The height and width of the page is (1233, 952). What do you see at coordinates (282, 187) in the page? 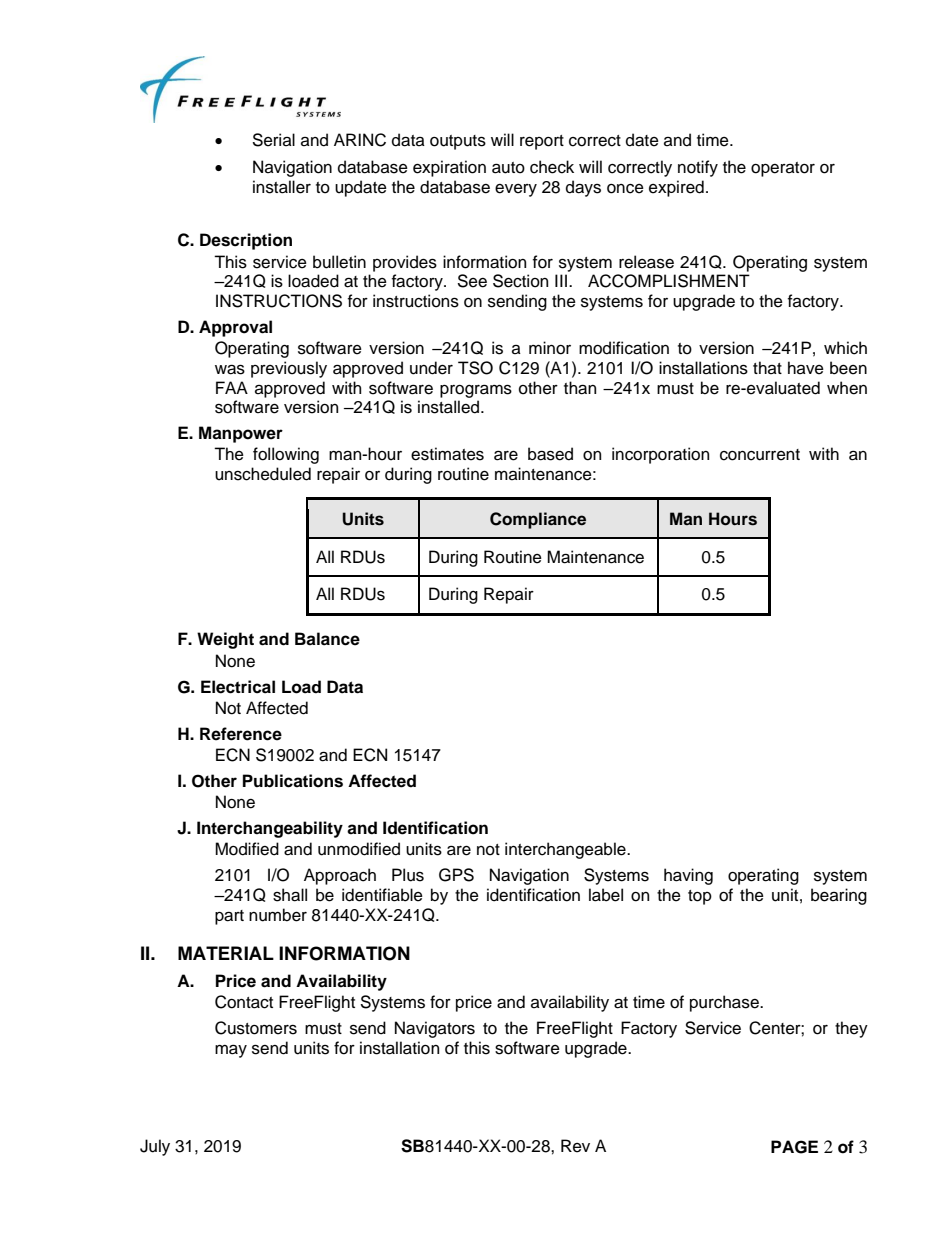
I see `installer` at bounding box center [282, 187].
